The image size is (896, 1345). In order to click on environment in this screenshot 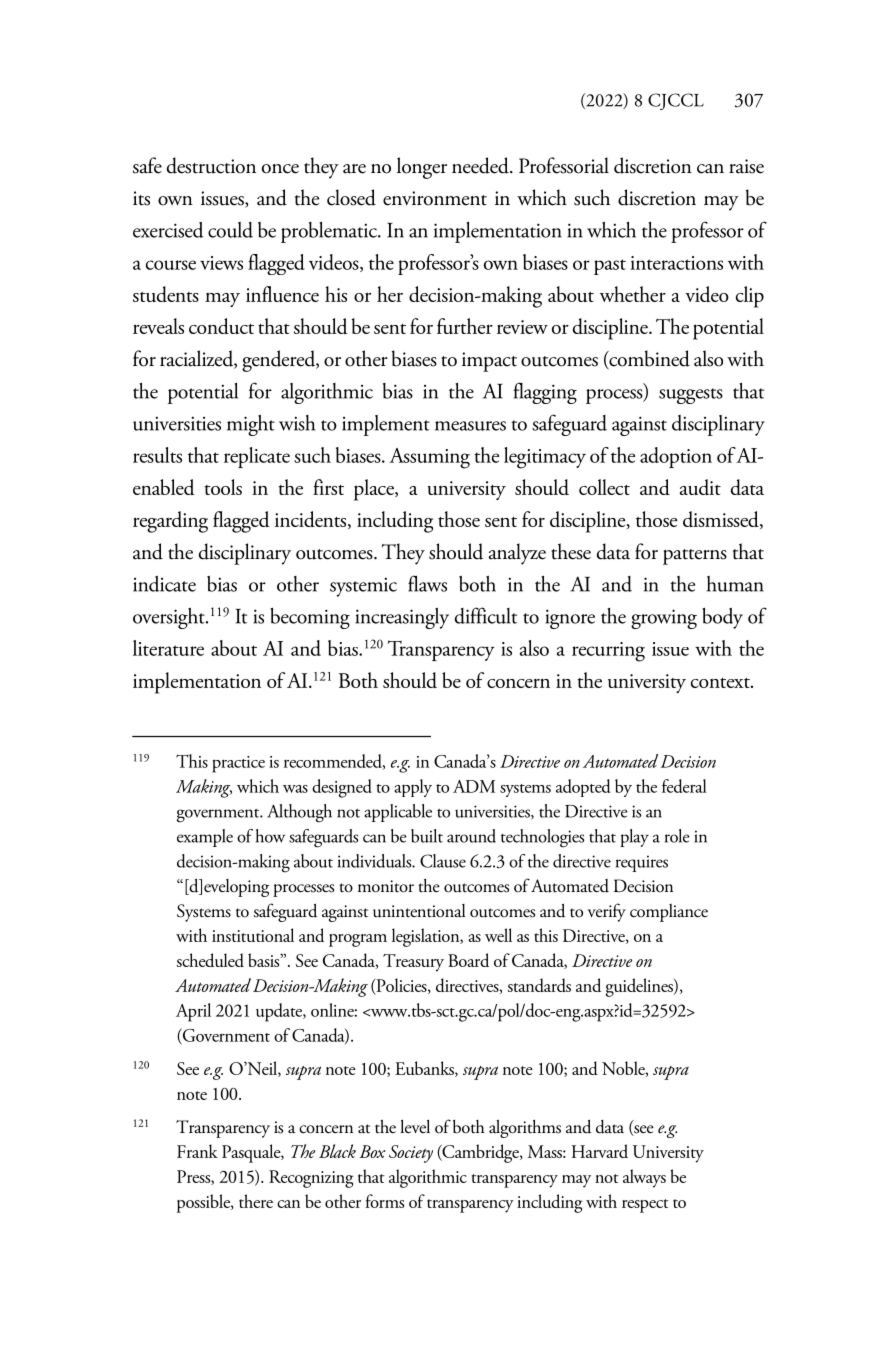, I will do `click(435, 198)`.
